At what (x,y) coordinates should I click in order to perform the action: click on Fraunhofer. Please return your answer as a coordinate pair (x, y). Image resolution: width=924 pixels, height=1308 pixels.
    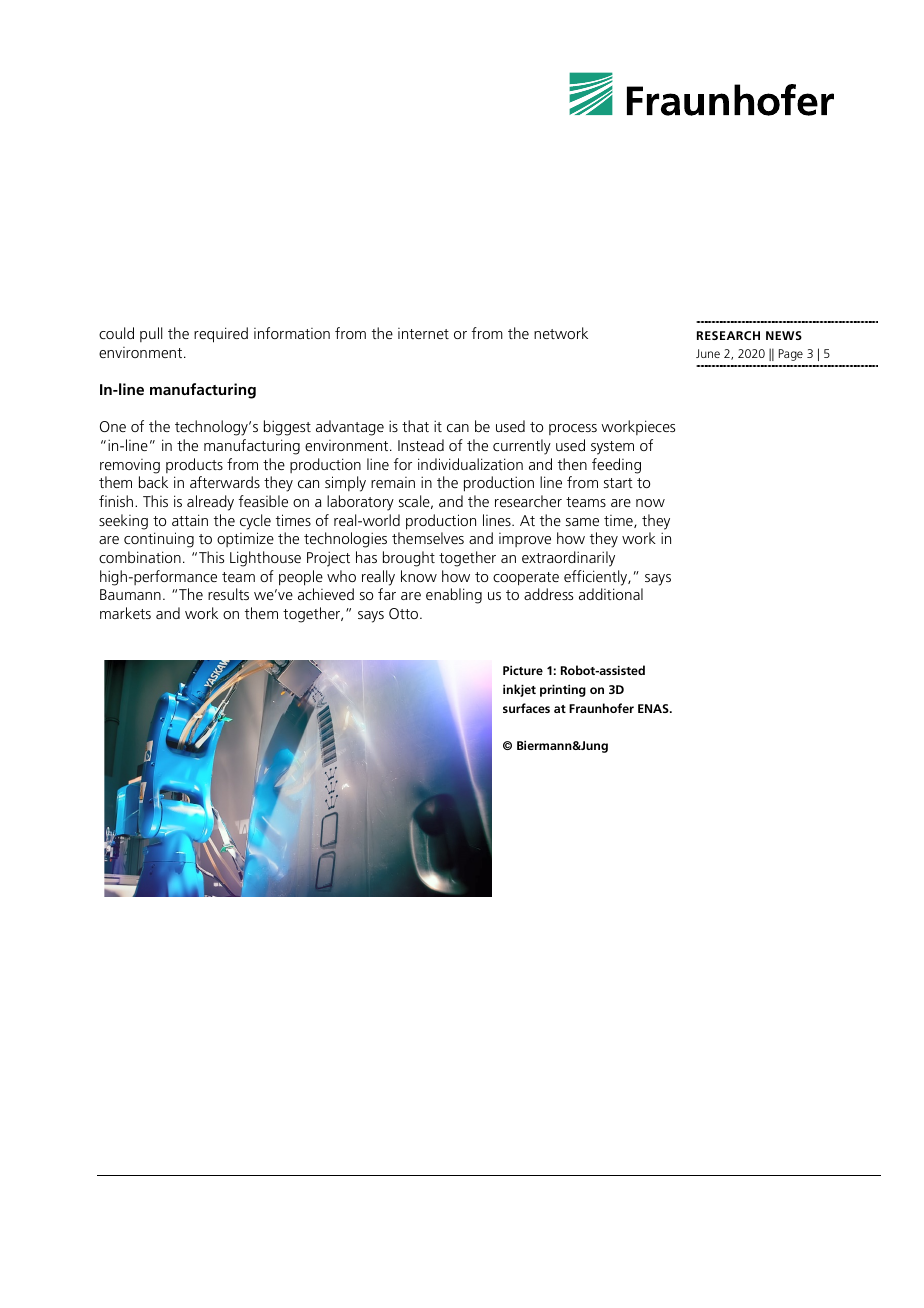
    Looking at the image, I should click on (601, 708).
